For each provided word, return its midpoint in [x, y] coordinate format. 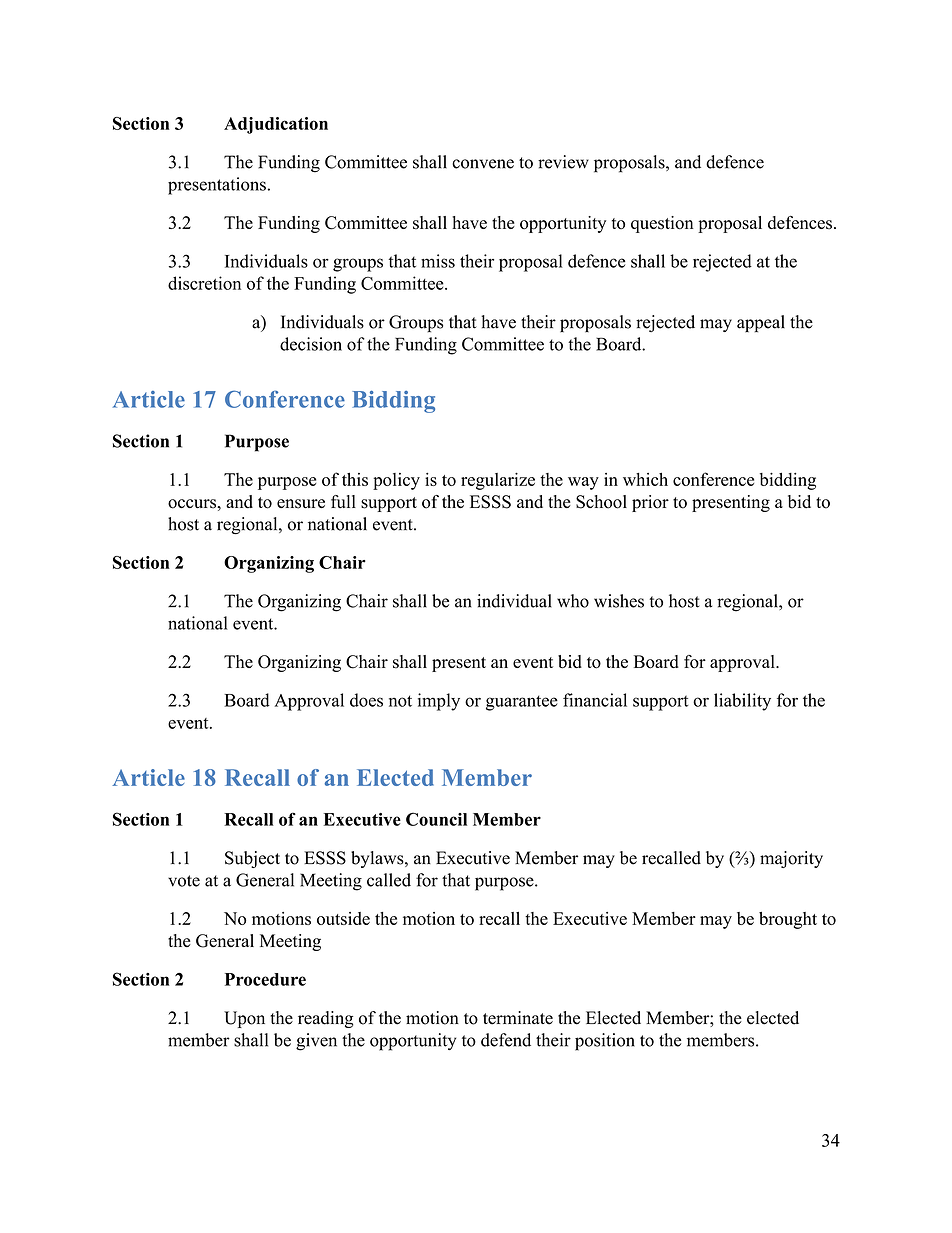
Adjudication [276, 125]
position [605, 1042]
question [662, 224]
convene [483, 164]
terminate [518, 1018]
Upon [244, 1019]
